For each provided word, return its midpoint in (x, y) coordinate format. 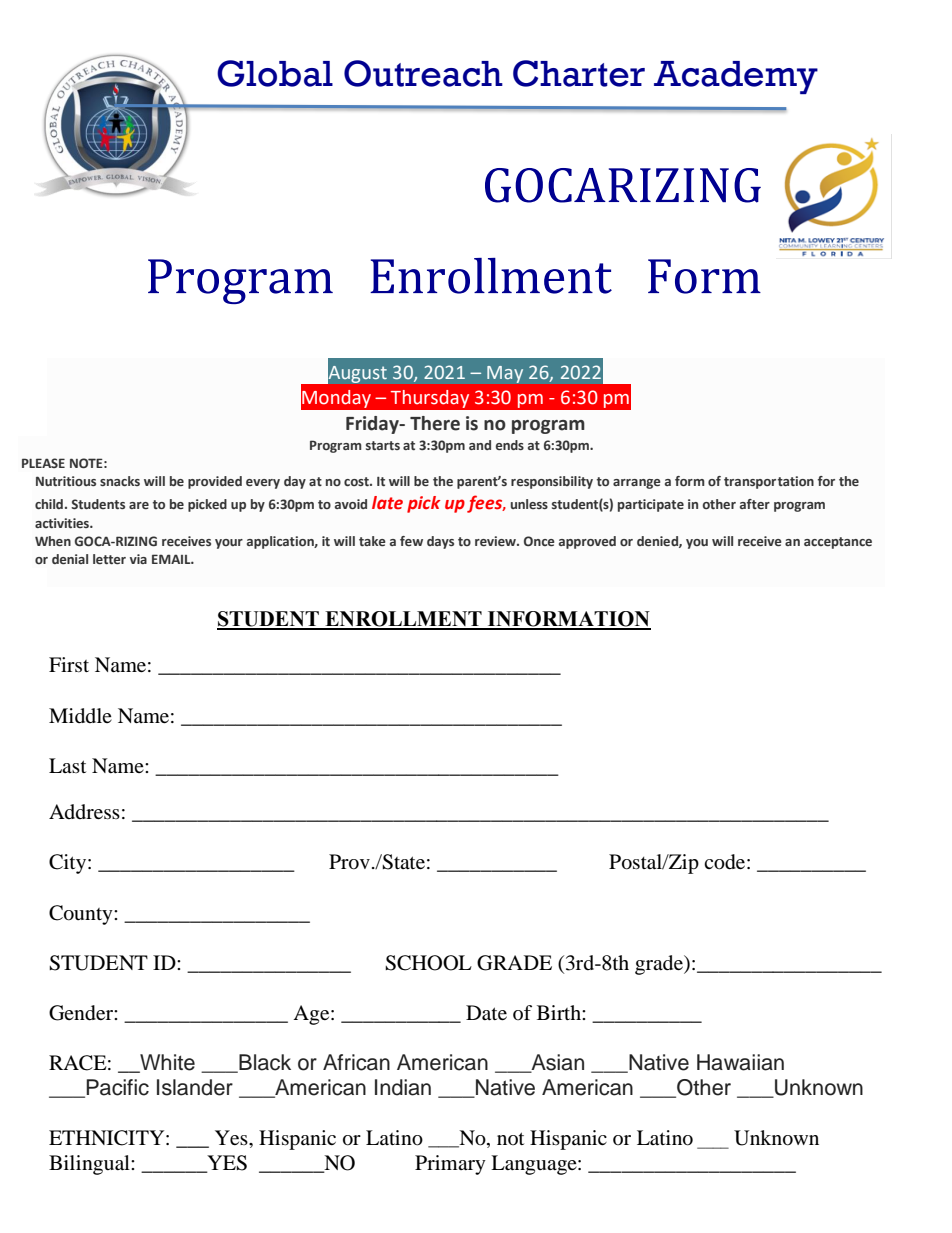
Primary (450, 1165)
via (138, 559)
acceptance (838, 543)
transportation (769, 482)
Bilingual (90, 1165)
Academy (736, 77)
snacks (120, 481)
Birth (560, 1012)
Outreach (423, 73)
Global (275, 73)
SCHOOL (428, 963)
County (82, 915)
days (440, 542)
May (505, 374)
